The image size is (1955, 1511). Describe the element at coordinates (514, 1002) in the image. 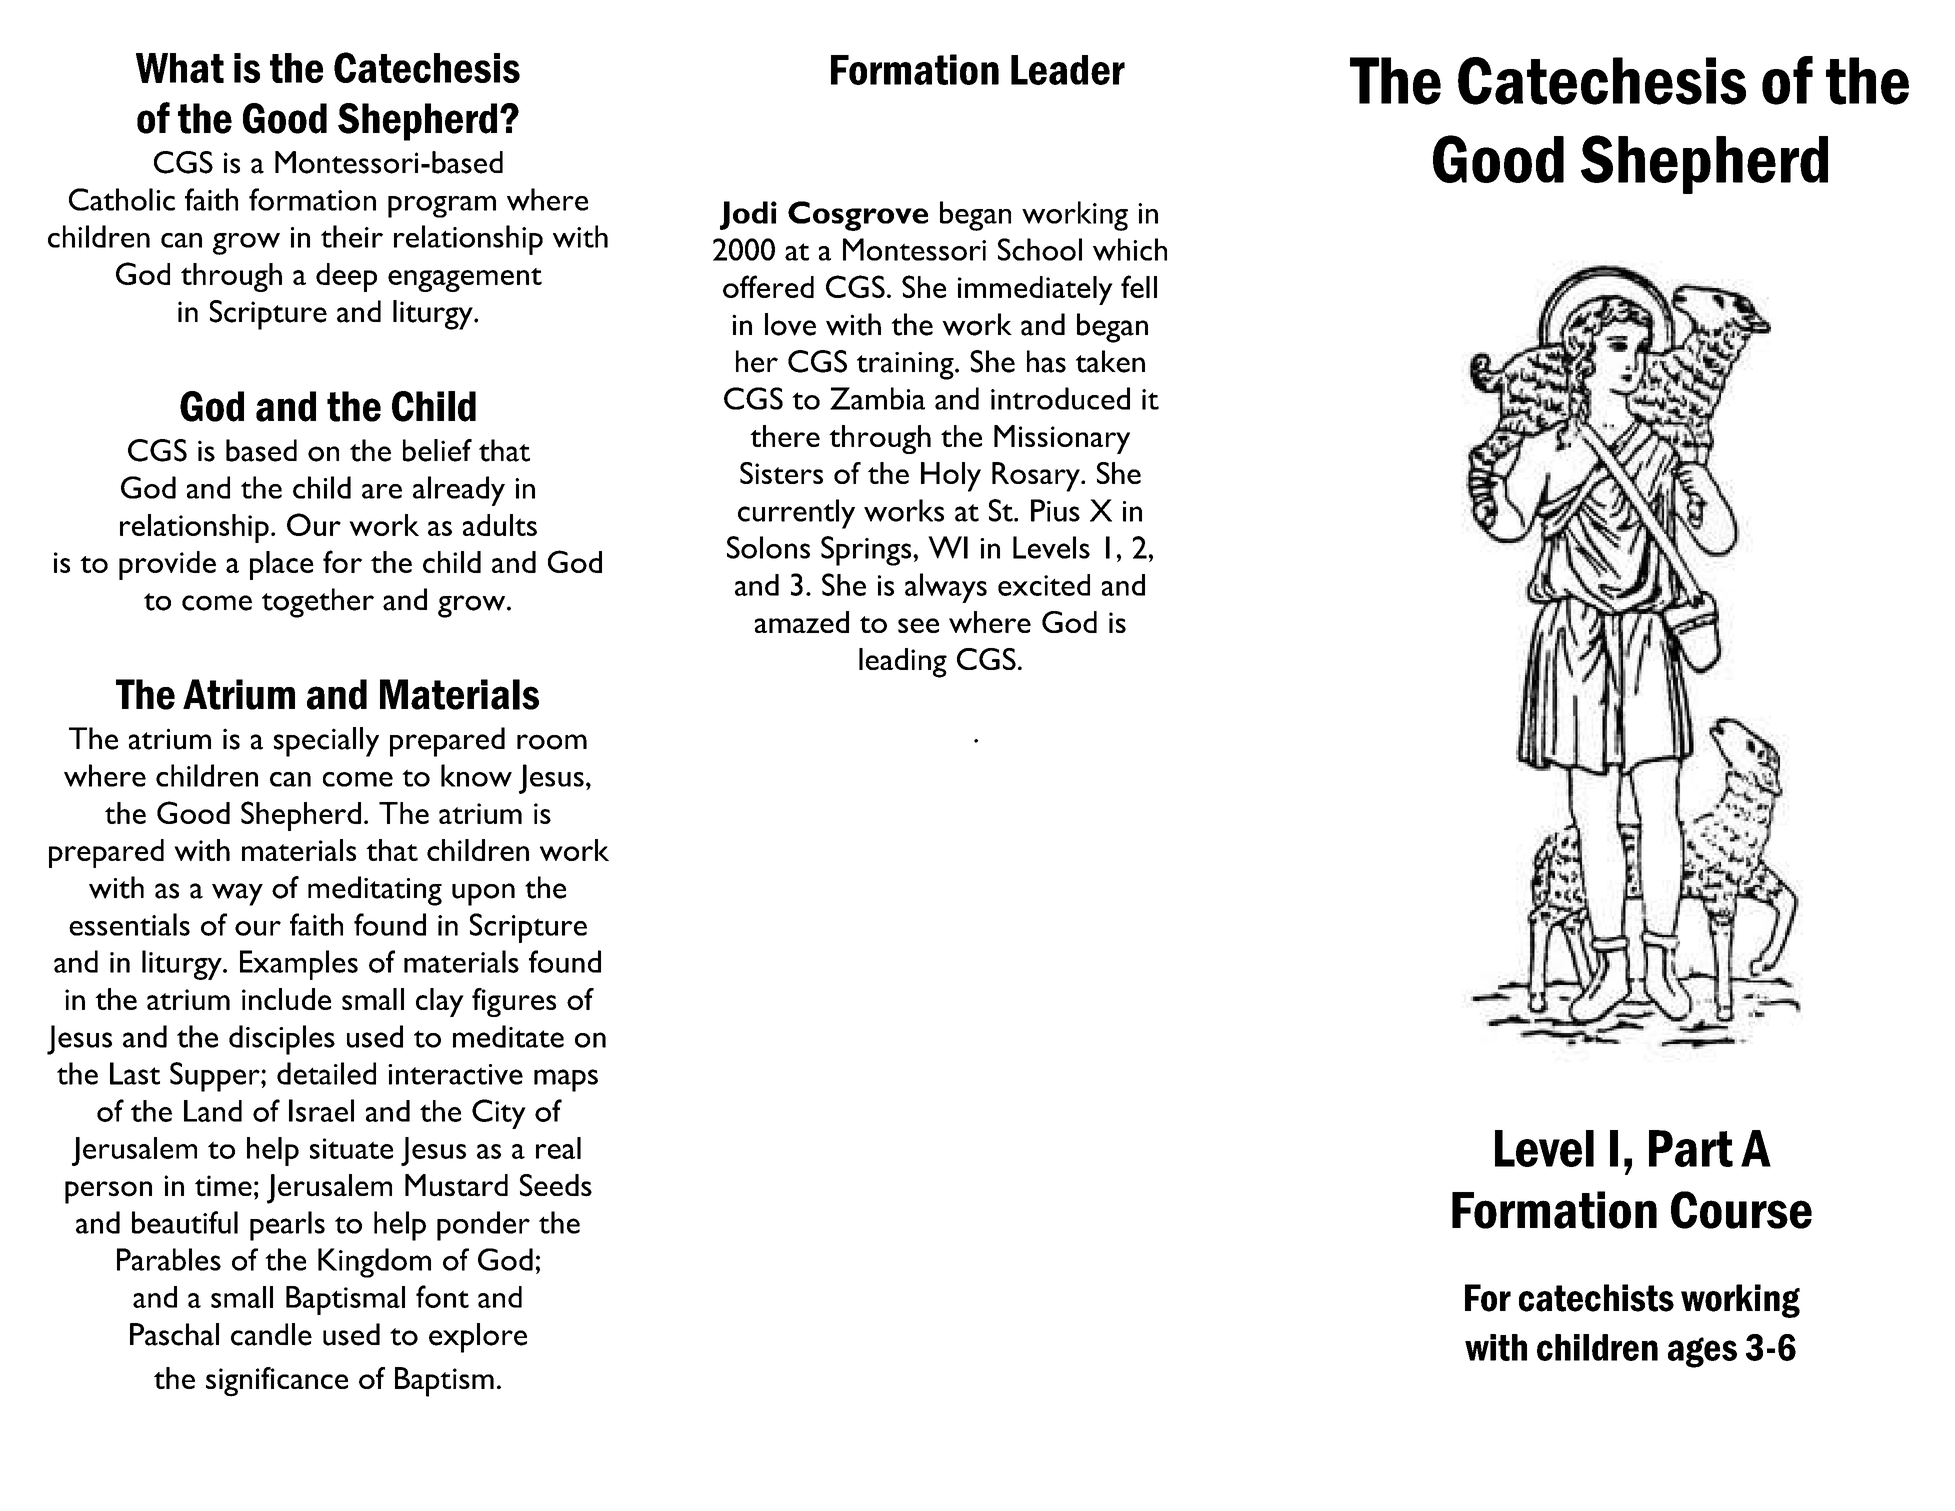

I see `figures` at that location.
